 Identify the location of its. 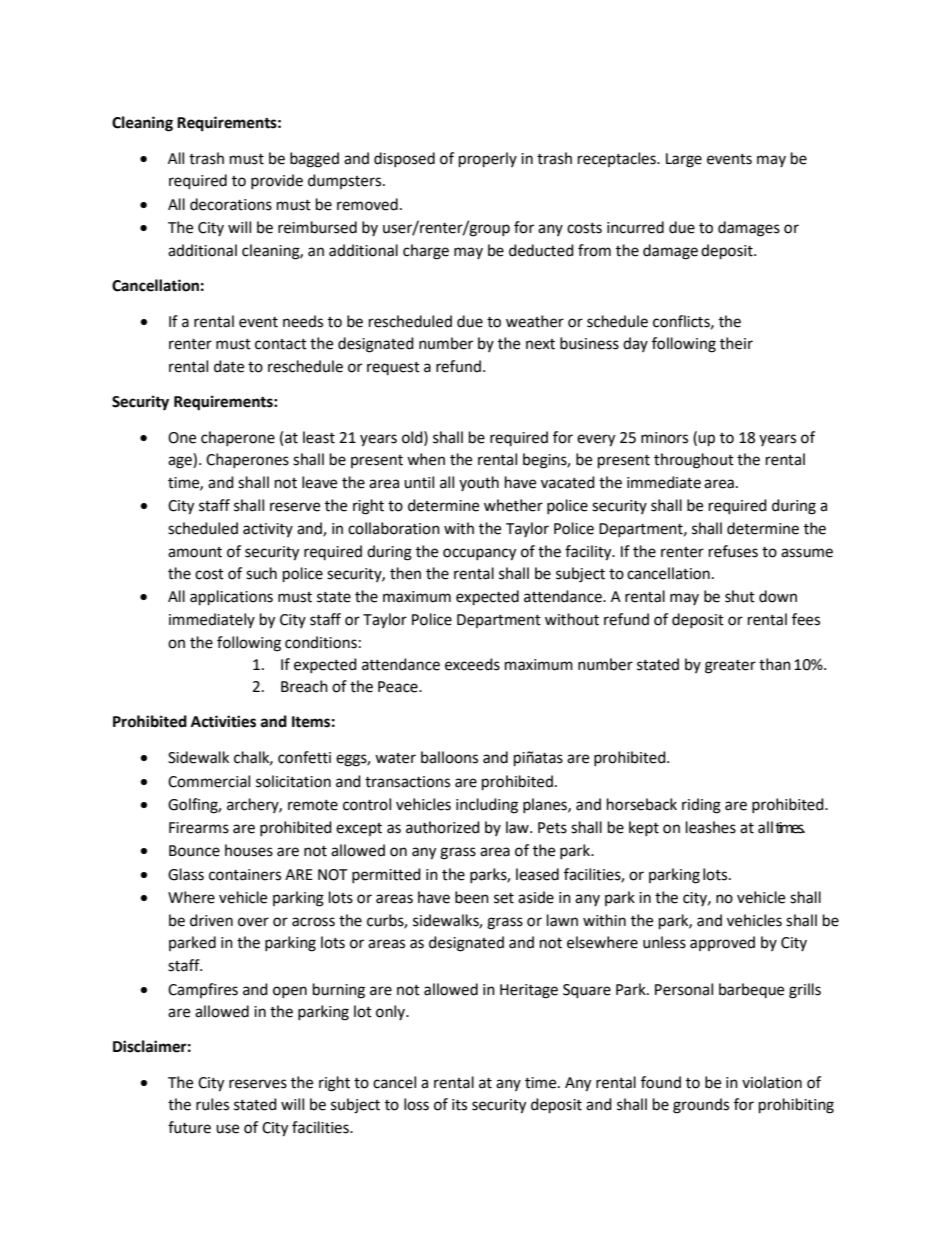
(459, 1105).
